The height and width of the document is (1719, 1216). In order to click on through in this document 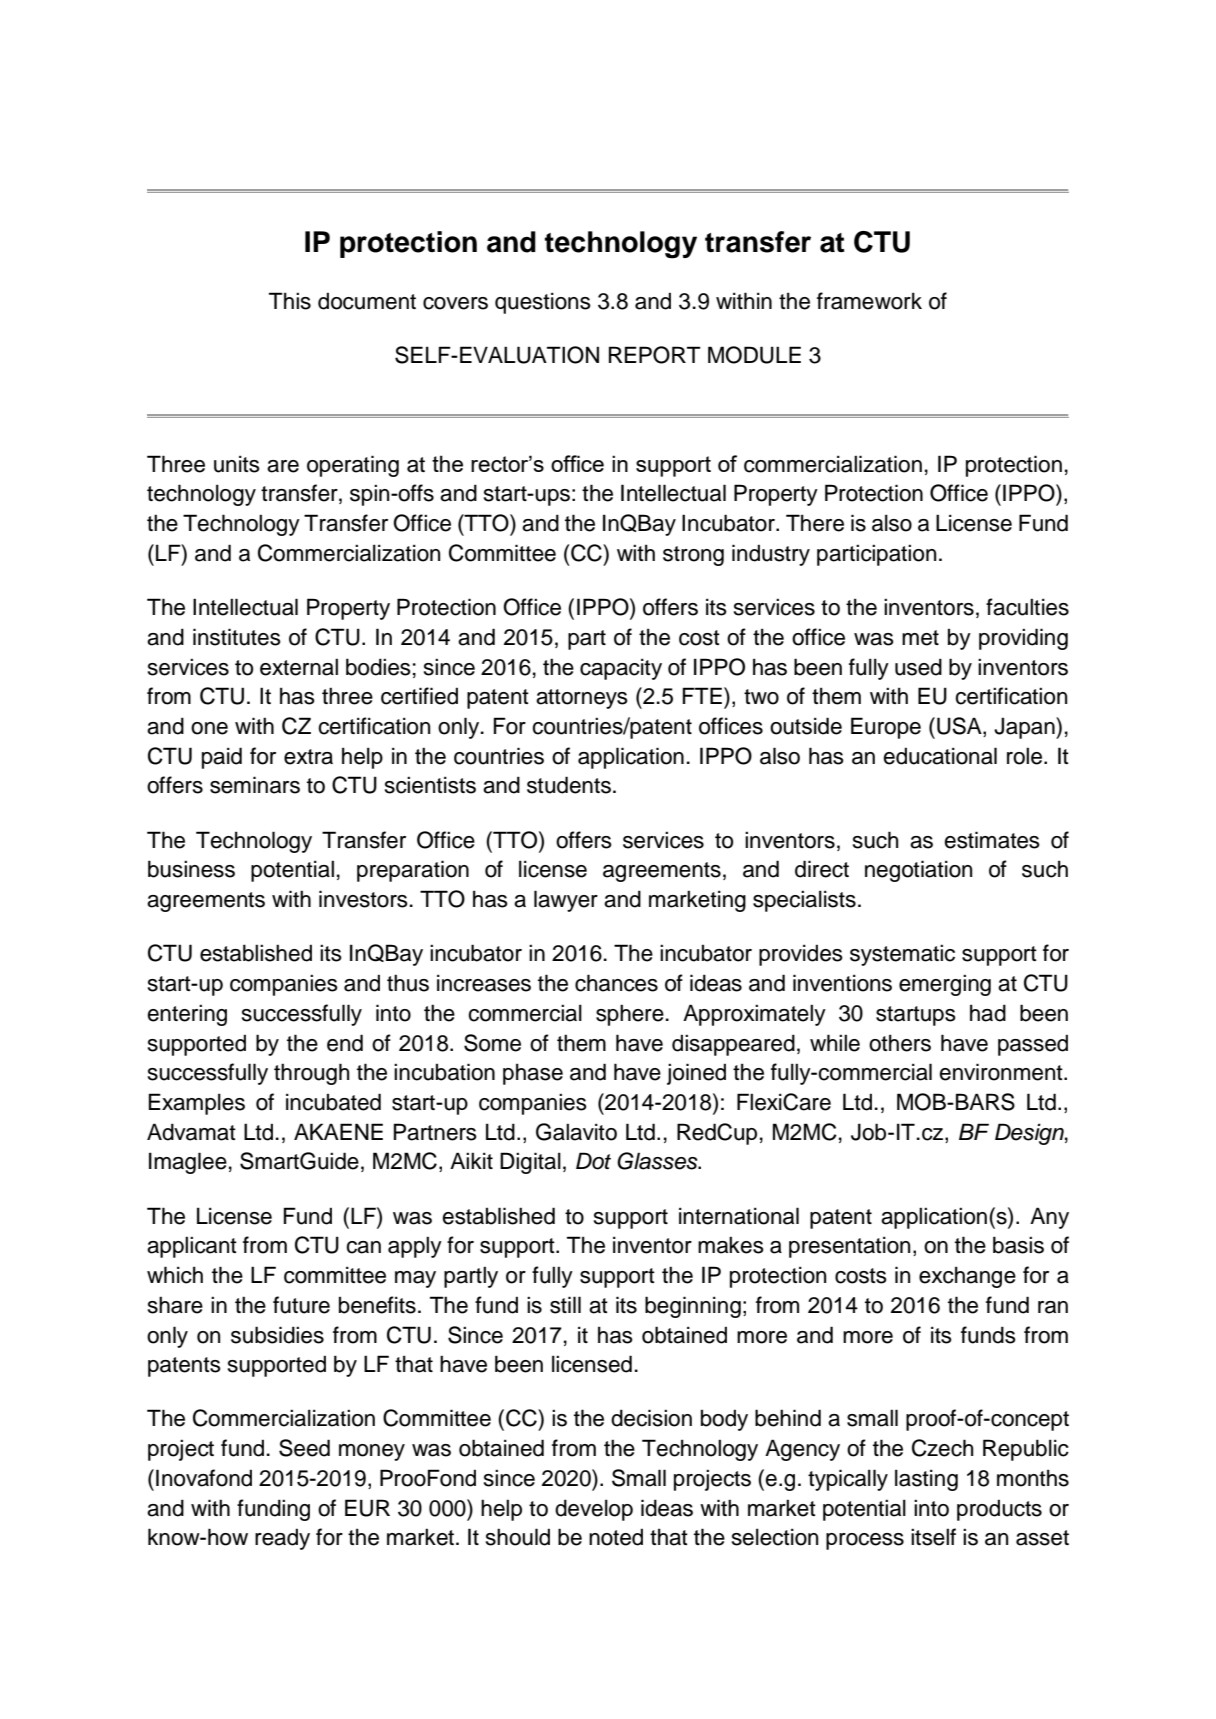, I will do `click(311, 1074)`.
